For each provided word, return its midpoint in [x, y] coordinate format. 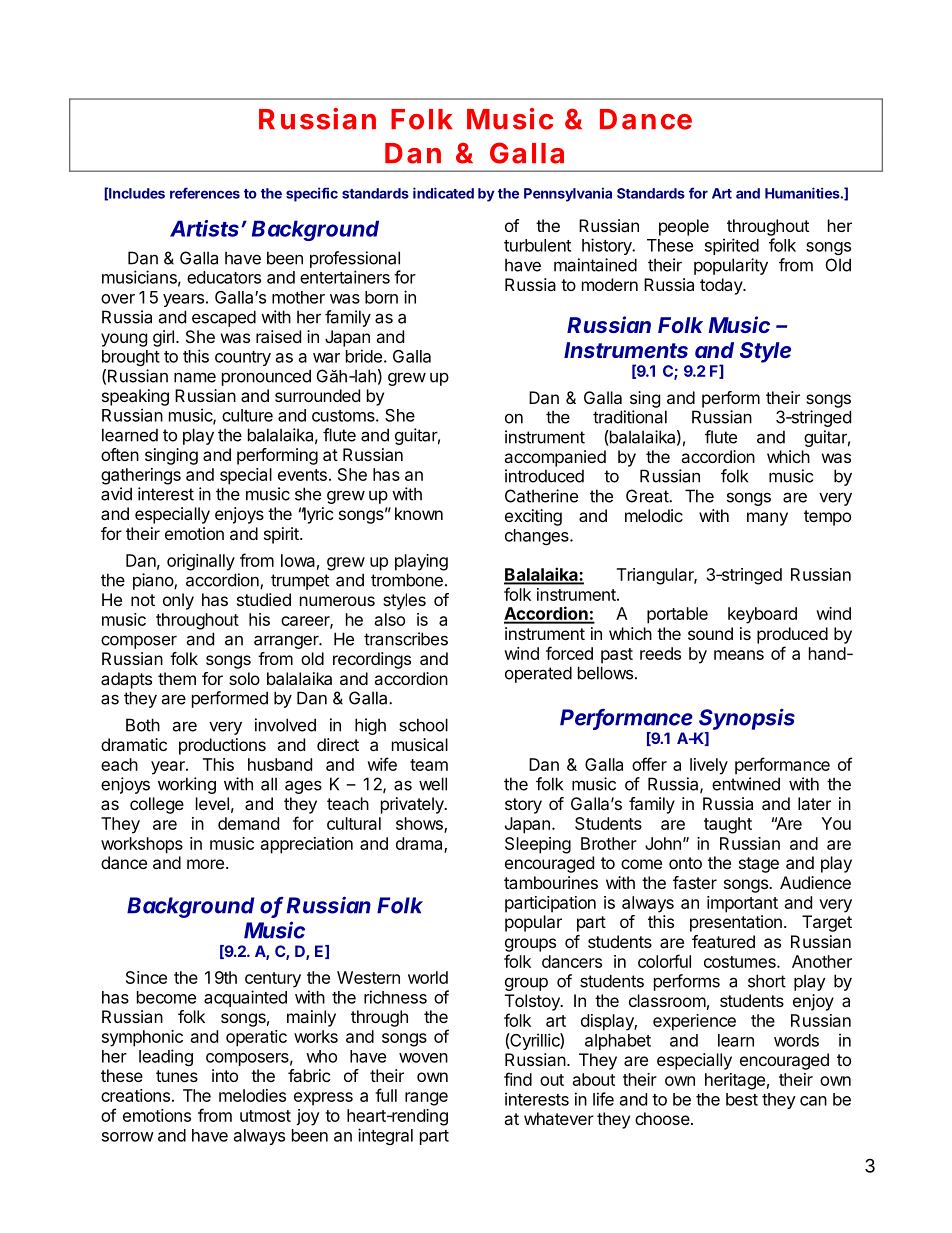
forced [569, 653]
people [684, 227]
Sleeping [538, 845]
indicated [443, 193]
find [518, 1079]
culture [247, 415]
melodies [252, 1095]
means [739, 655]
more [205, 864]
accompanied [555, 458]
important [742, 904]
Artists [204, 228]
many [767, 519]
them [177, 678]
